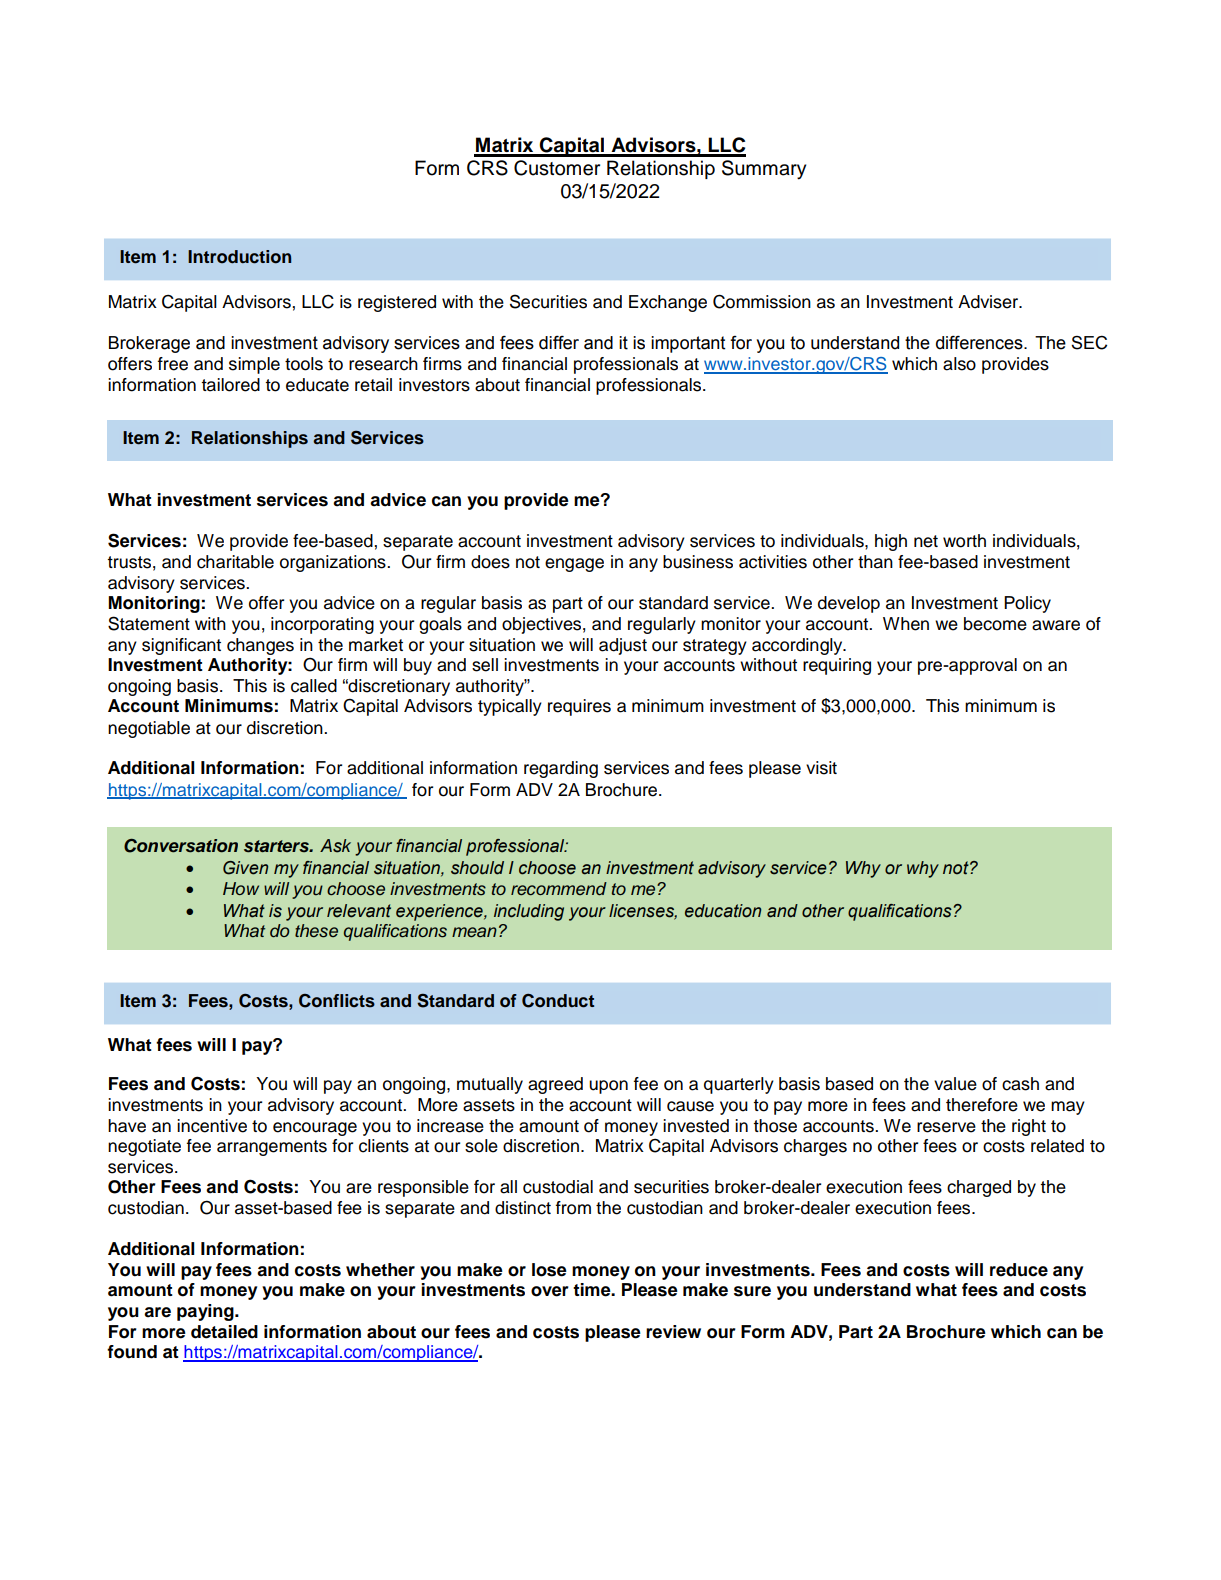  I want to click on Adviser, so click(989, 302).
